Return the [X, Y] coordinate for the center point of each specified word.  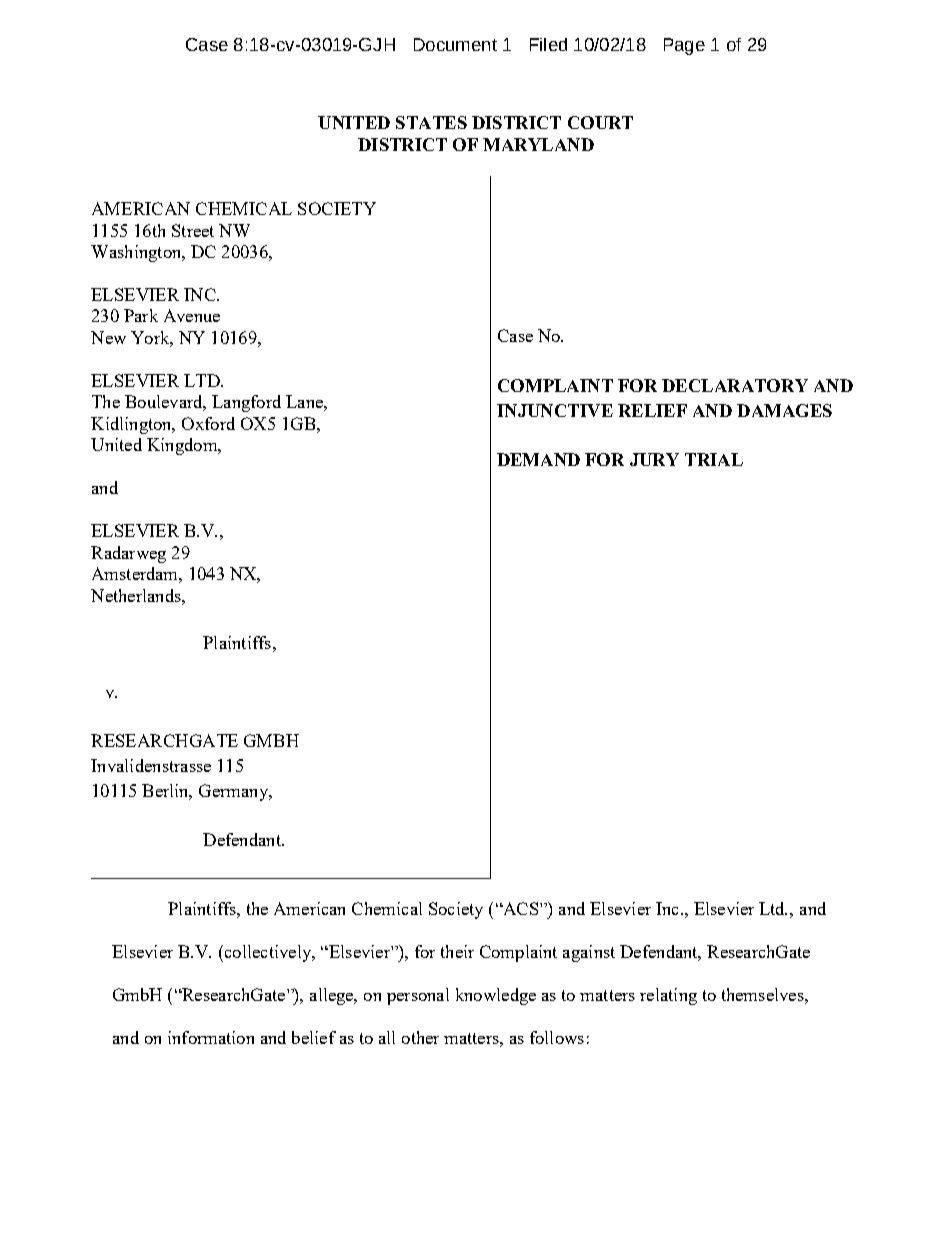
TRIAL [714, 459]
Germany [234, 792]
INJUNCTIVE [555, 410]
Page [684, 46]
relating [668, 996]
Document [455, 44]
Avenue [192, 315]
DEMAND [538, 459]
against [589, 953]
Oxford [208, 423]
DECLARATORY [735, 385]
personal [418, 996]
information [211, 1037]
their [457, 951]
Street [193, 230]
